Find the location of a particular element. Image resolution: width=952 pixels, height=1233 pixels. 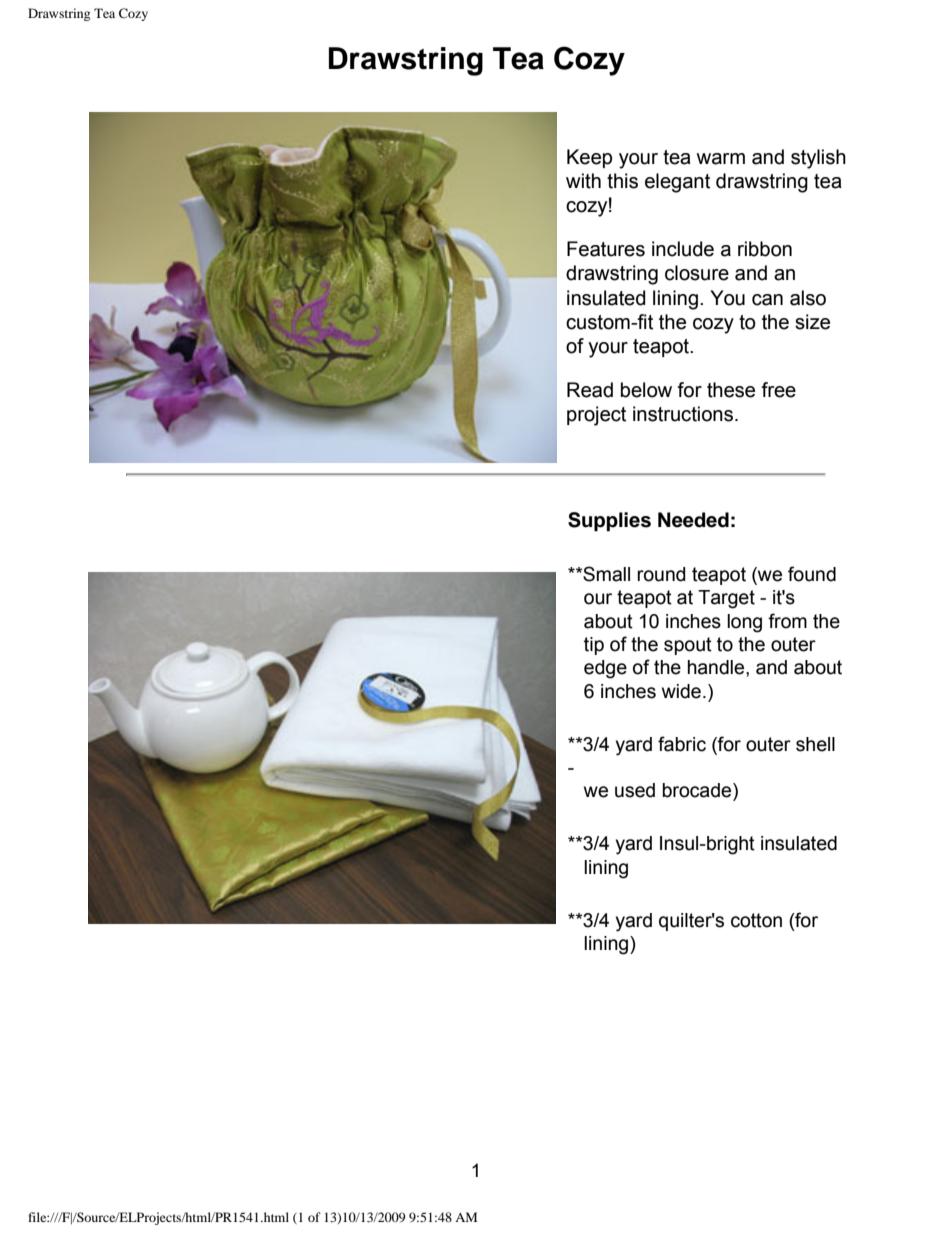

edge is located at coordinates (605, 669).
